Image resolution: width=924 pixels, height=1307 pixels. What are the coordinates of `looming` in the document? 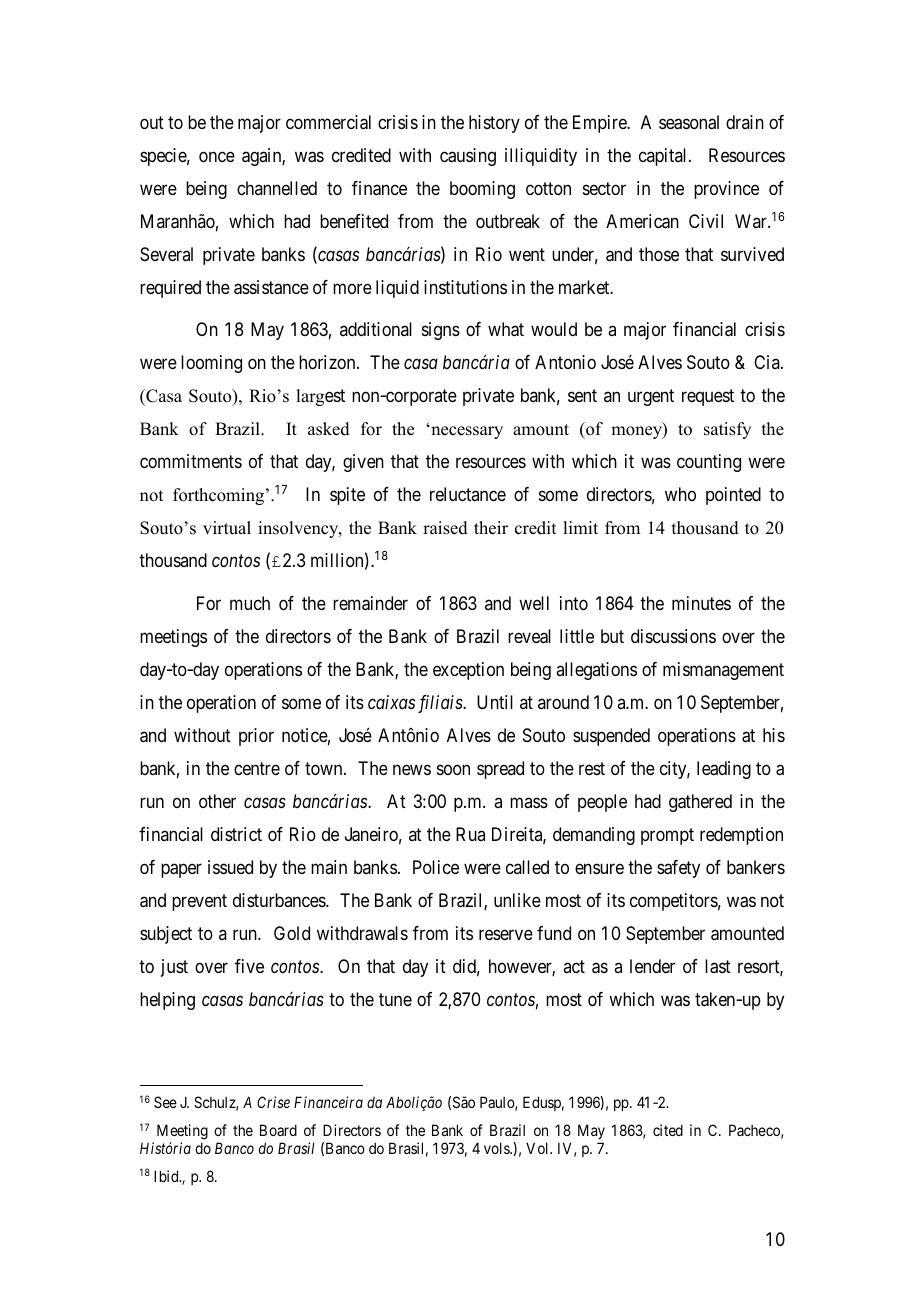 It's located at (211, 364).
